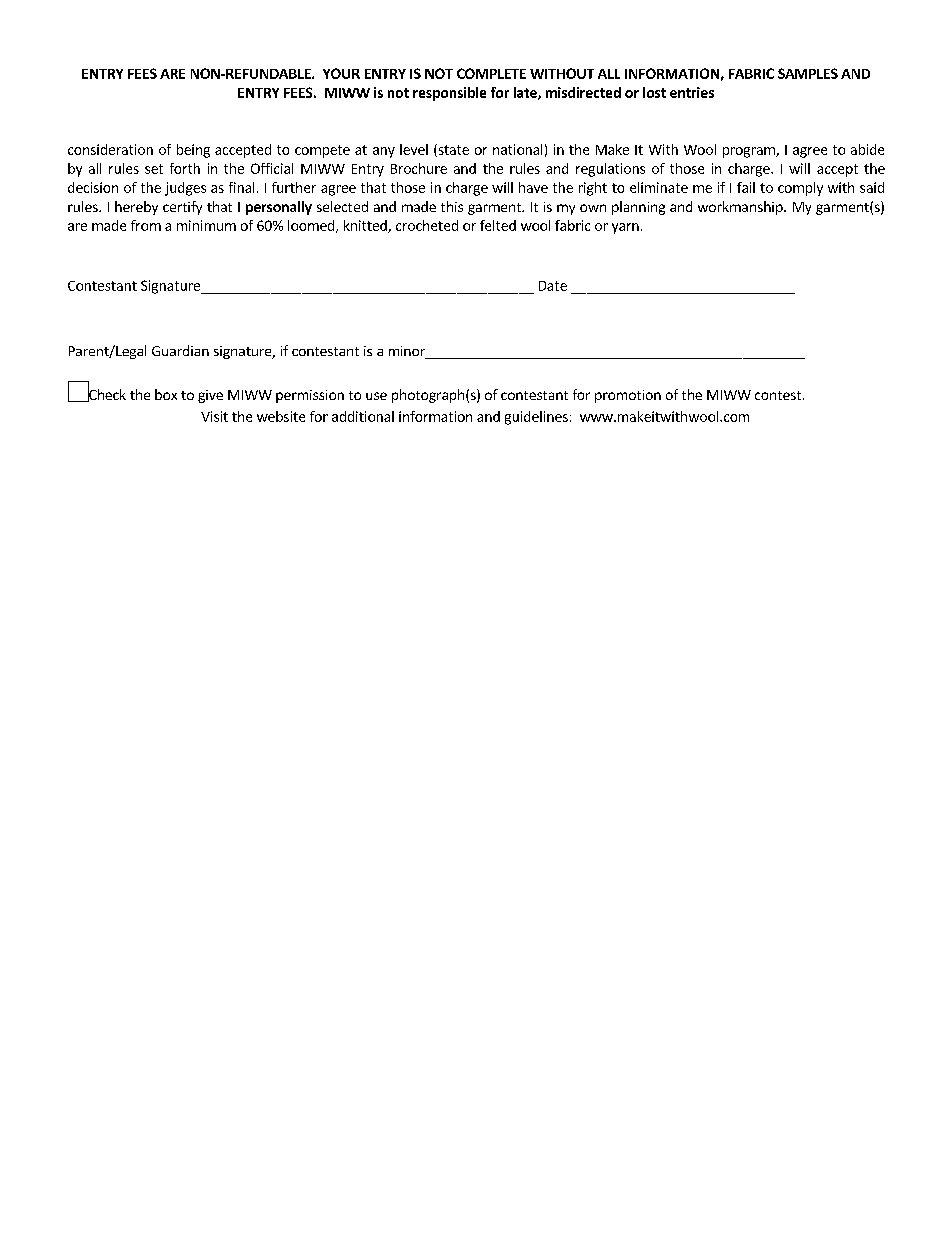  What do you see at coordinates (452, 150) in the image?
I see `state` at bounding box center [452, 150].
